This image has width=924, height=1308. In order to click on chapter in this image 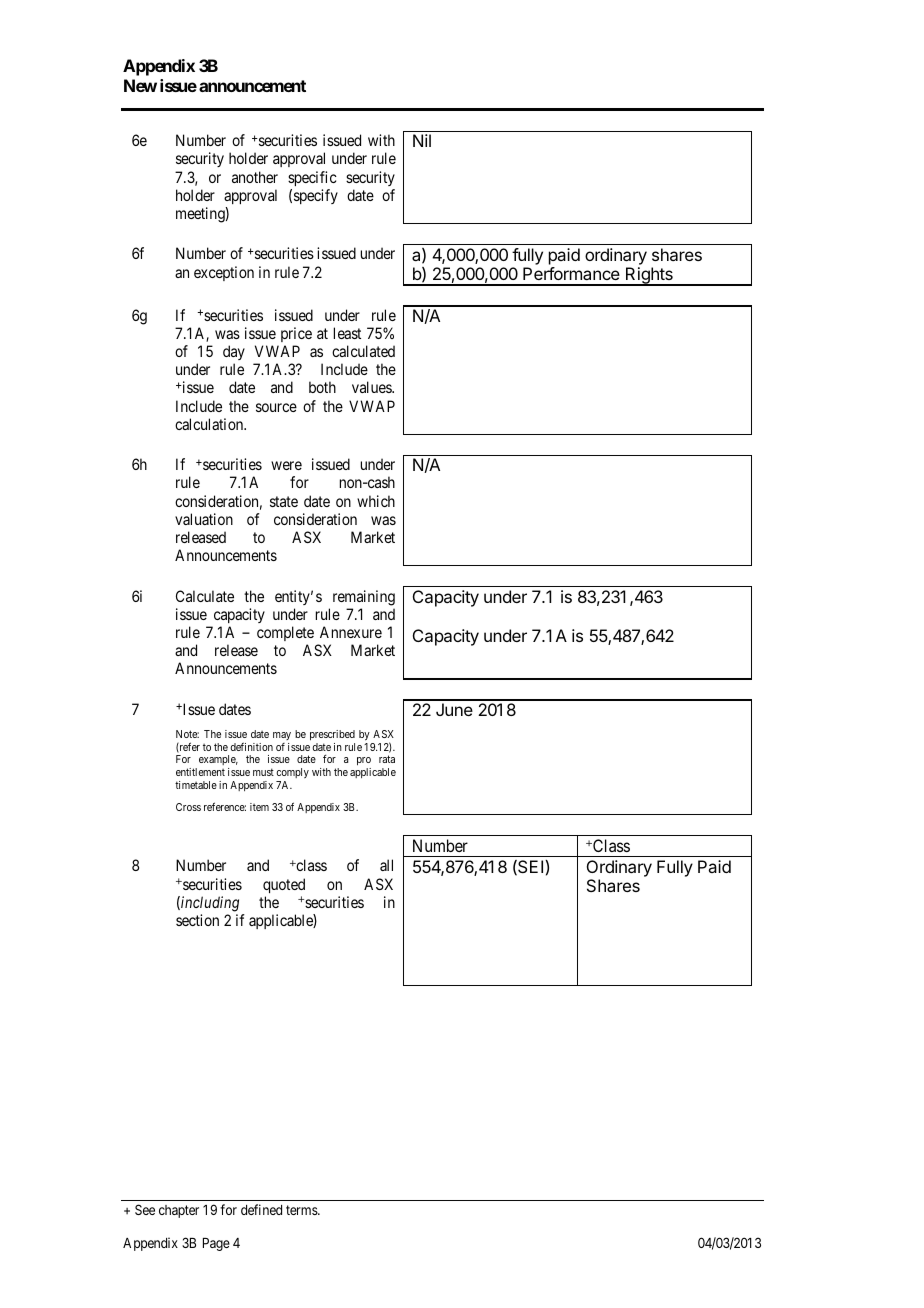, I will do `click(179, 1211)`.
